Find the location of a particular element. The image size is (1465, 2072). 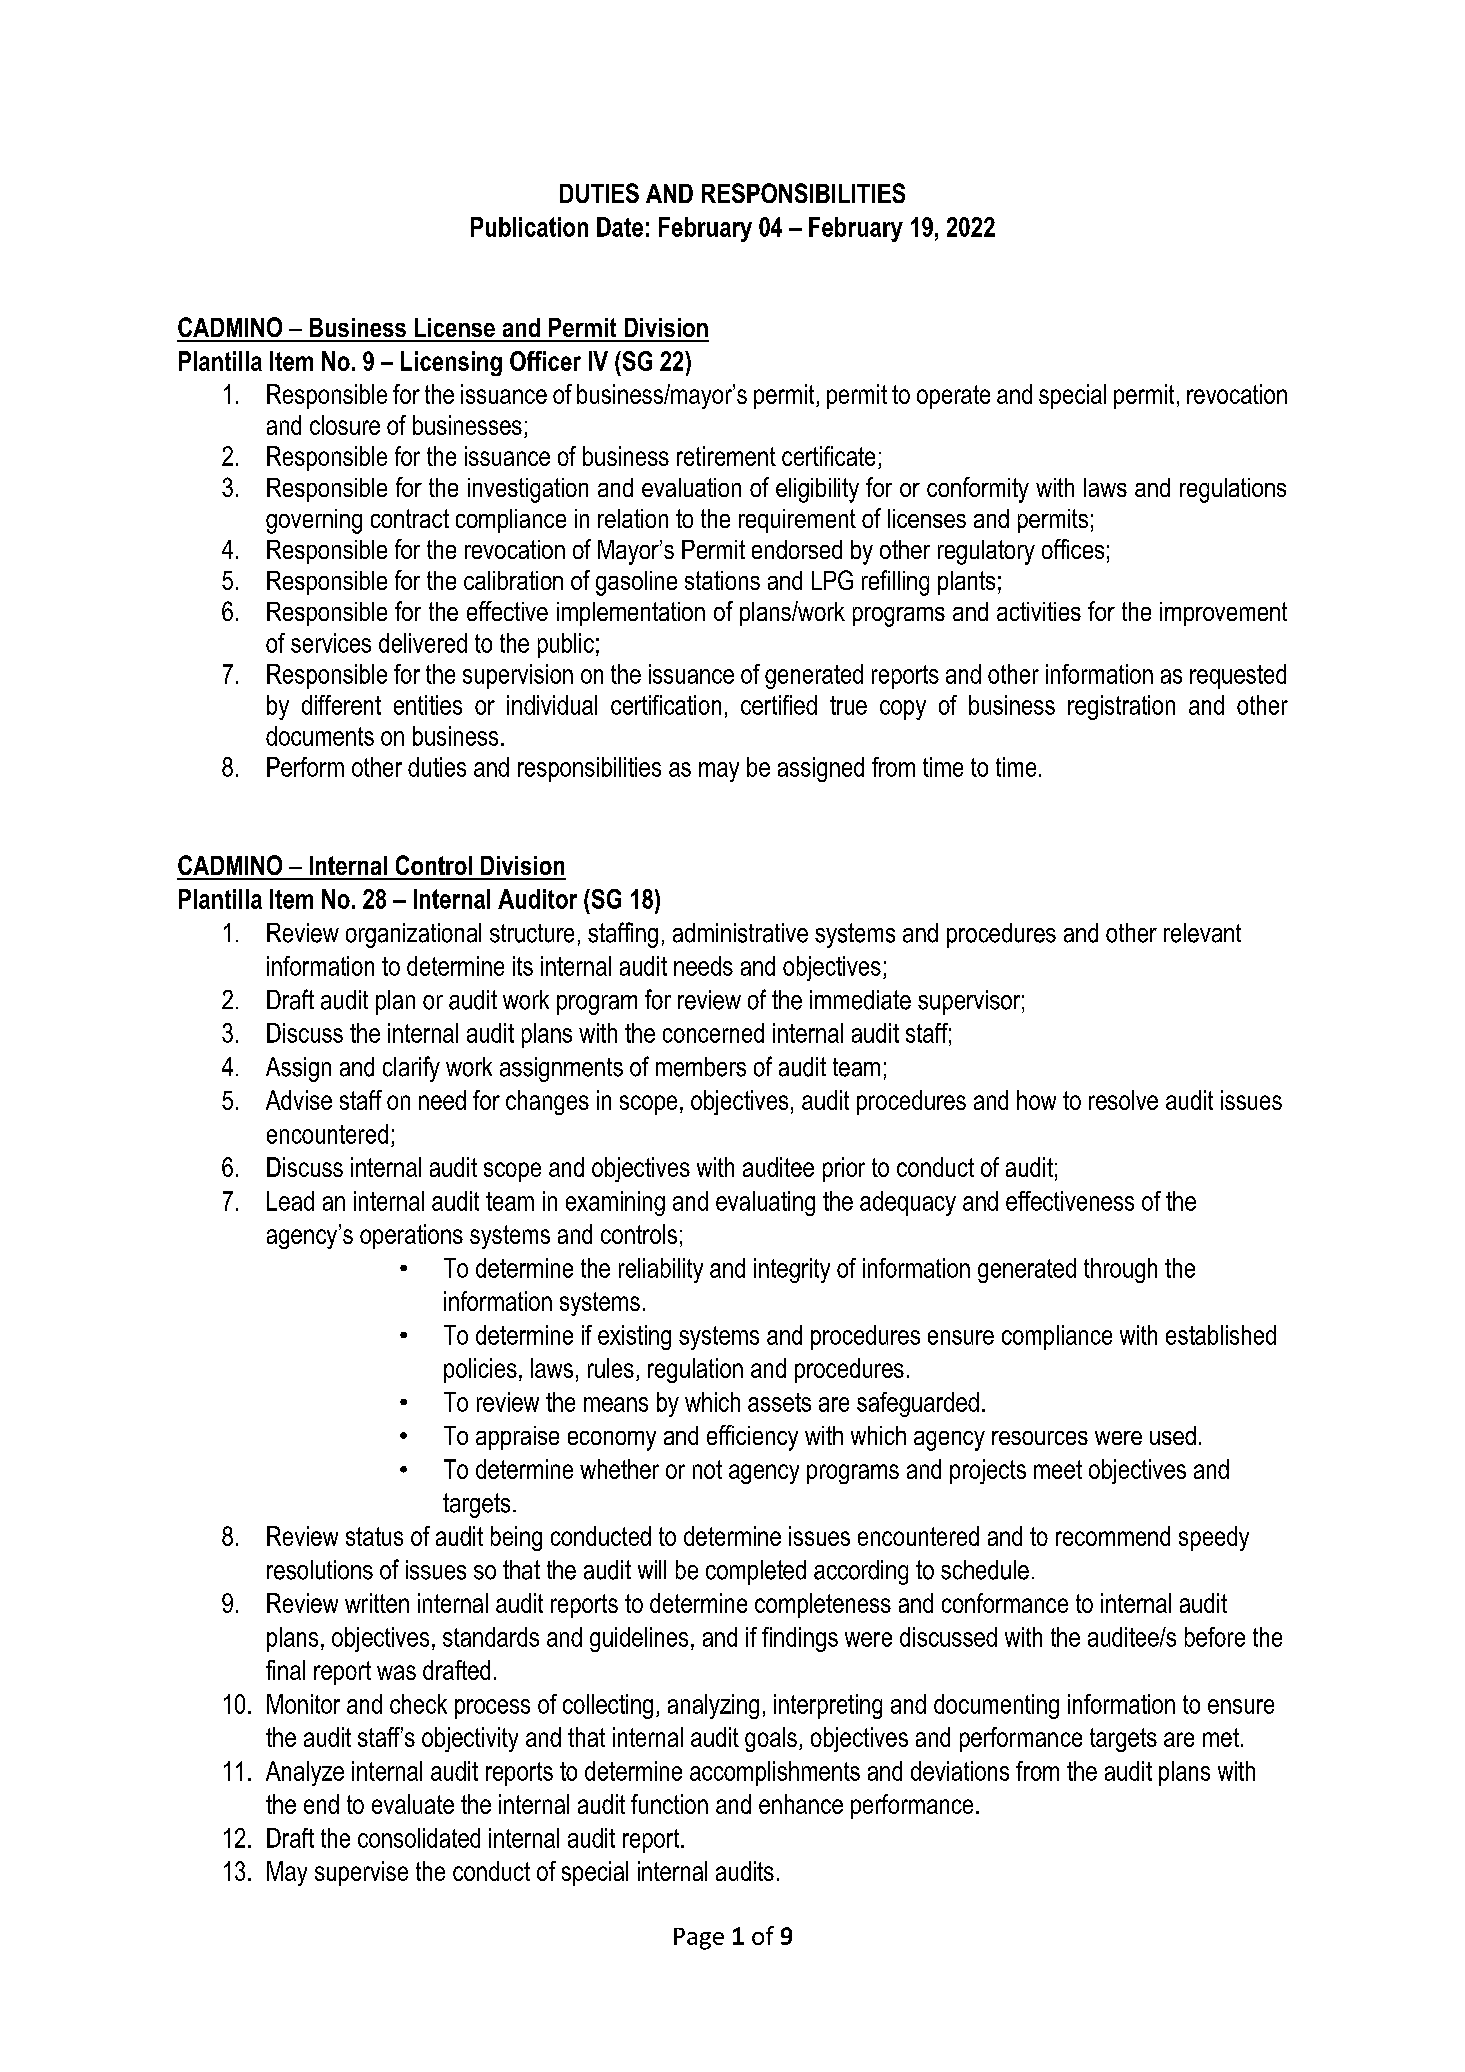

relevant is located at coordinates (1202, 933).
